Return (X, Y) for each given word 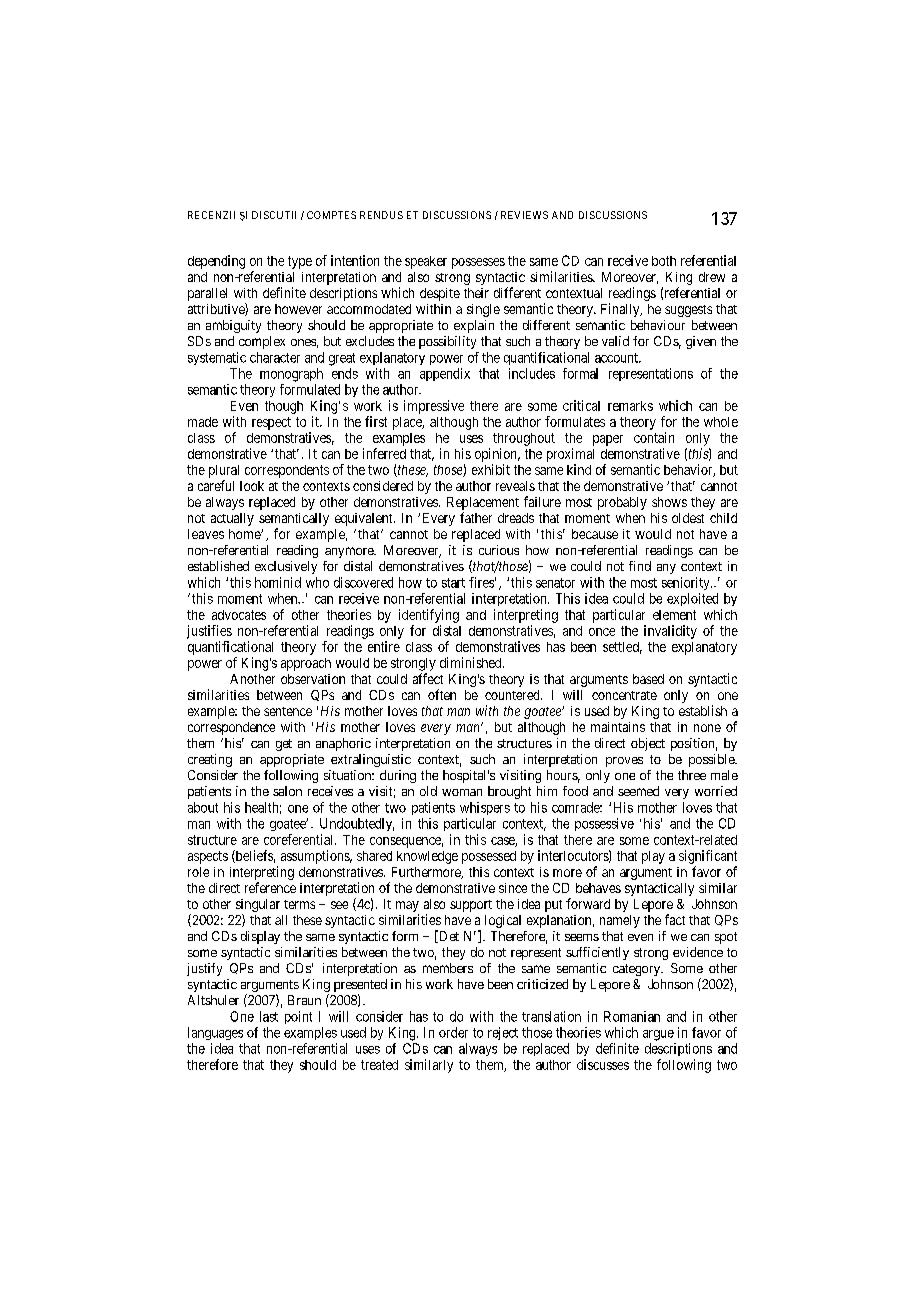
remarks (630, 406)
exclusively (286, 567)
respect (271, 423)
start (453, 583)
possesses (478, 263)
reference (270, 887)
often (442, 694)
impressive (434, 407)
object (648, 744)
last (269, 1016)
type (300, 262)
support (471, 906)
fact (675, 919)
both (664, 261)
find (640, 566)
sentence (288, 711)
